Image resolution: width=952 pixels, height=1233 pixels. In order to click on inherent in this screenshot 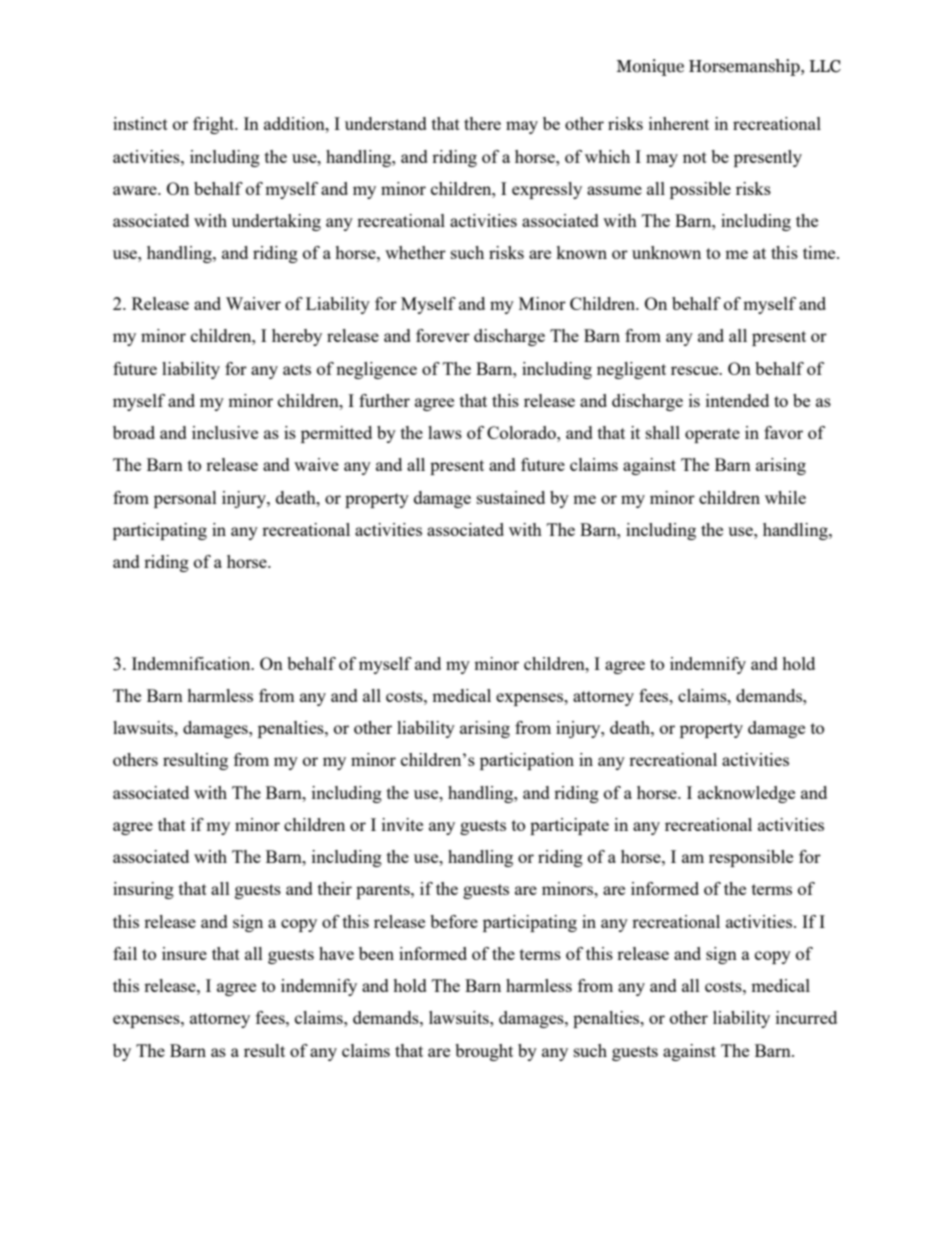, I will do `click(679, 123)`.
